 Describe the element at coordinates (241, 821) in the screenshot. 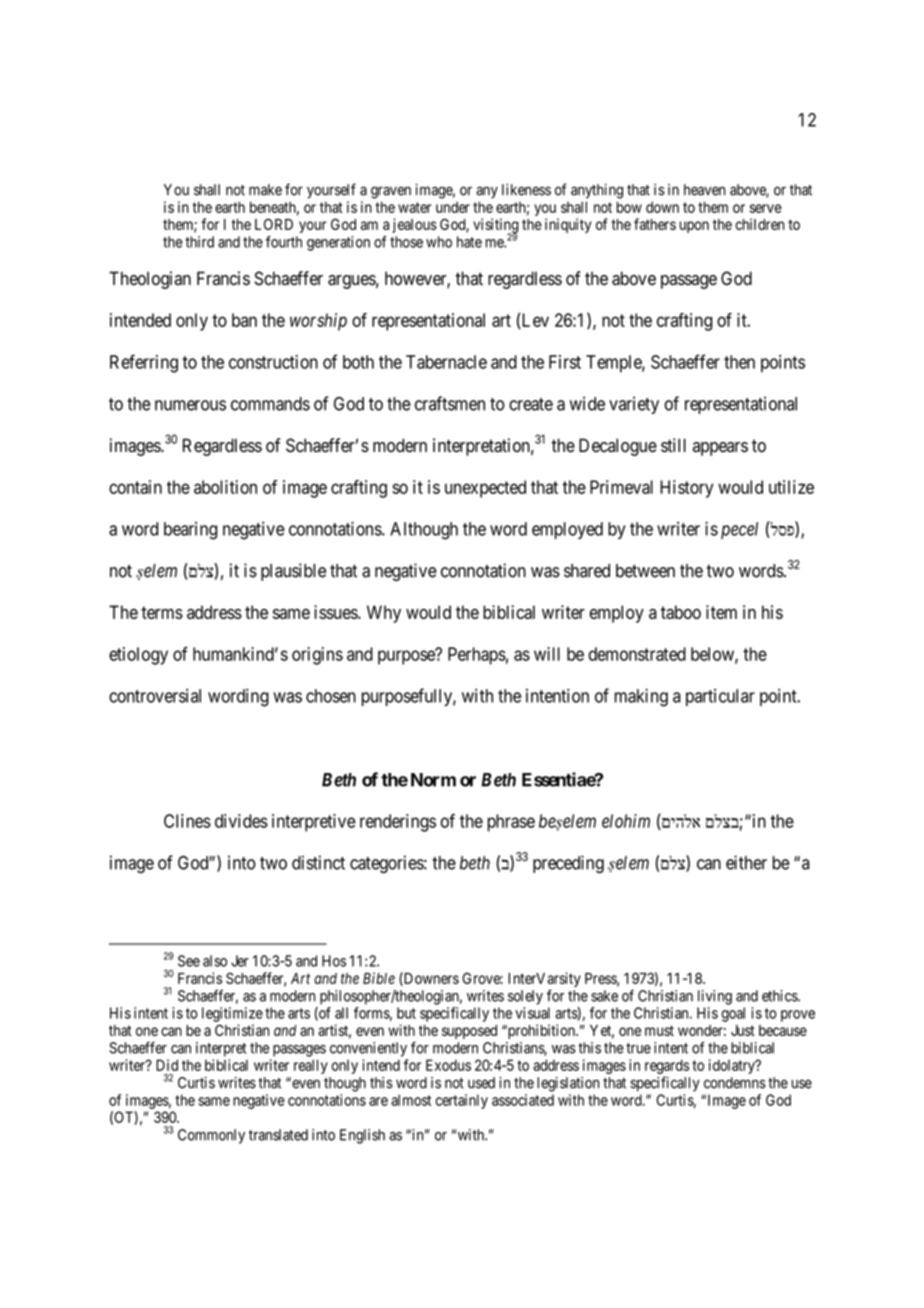

I see `divides` at that location.
